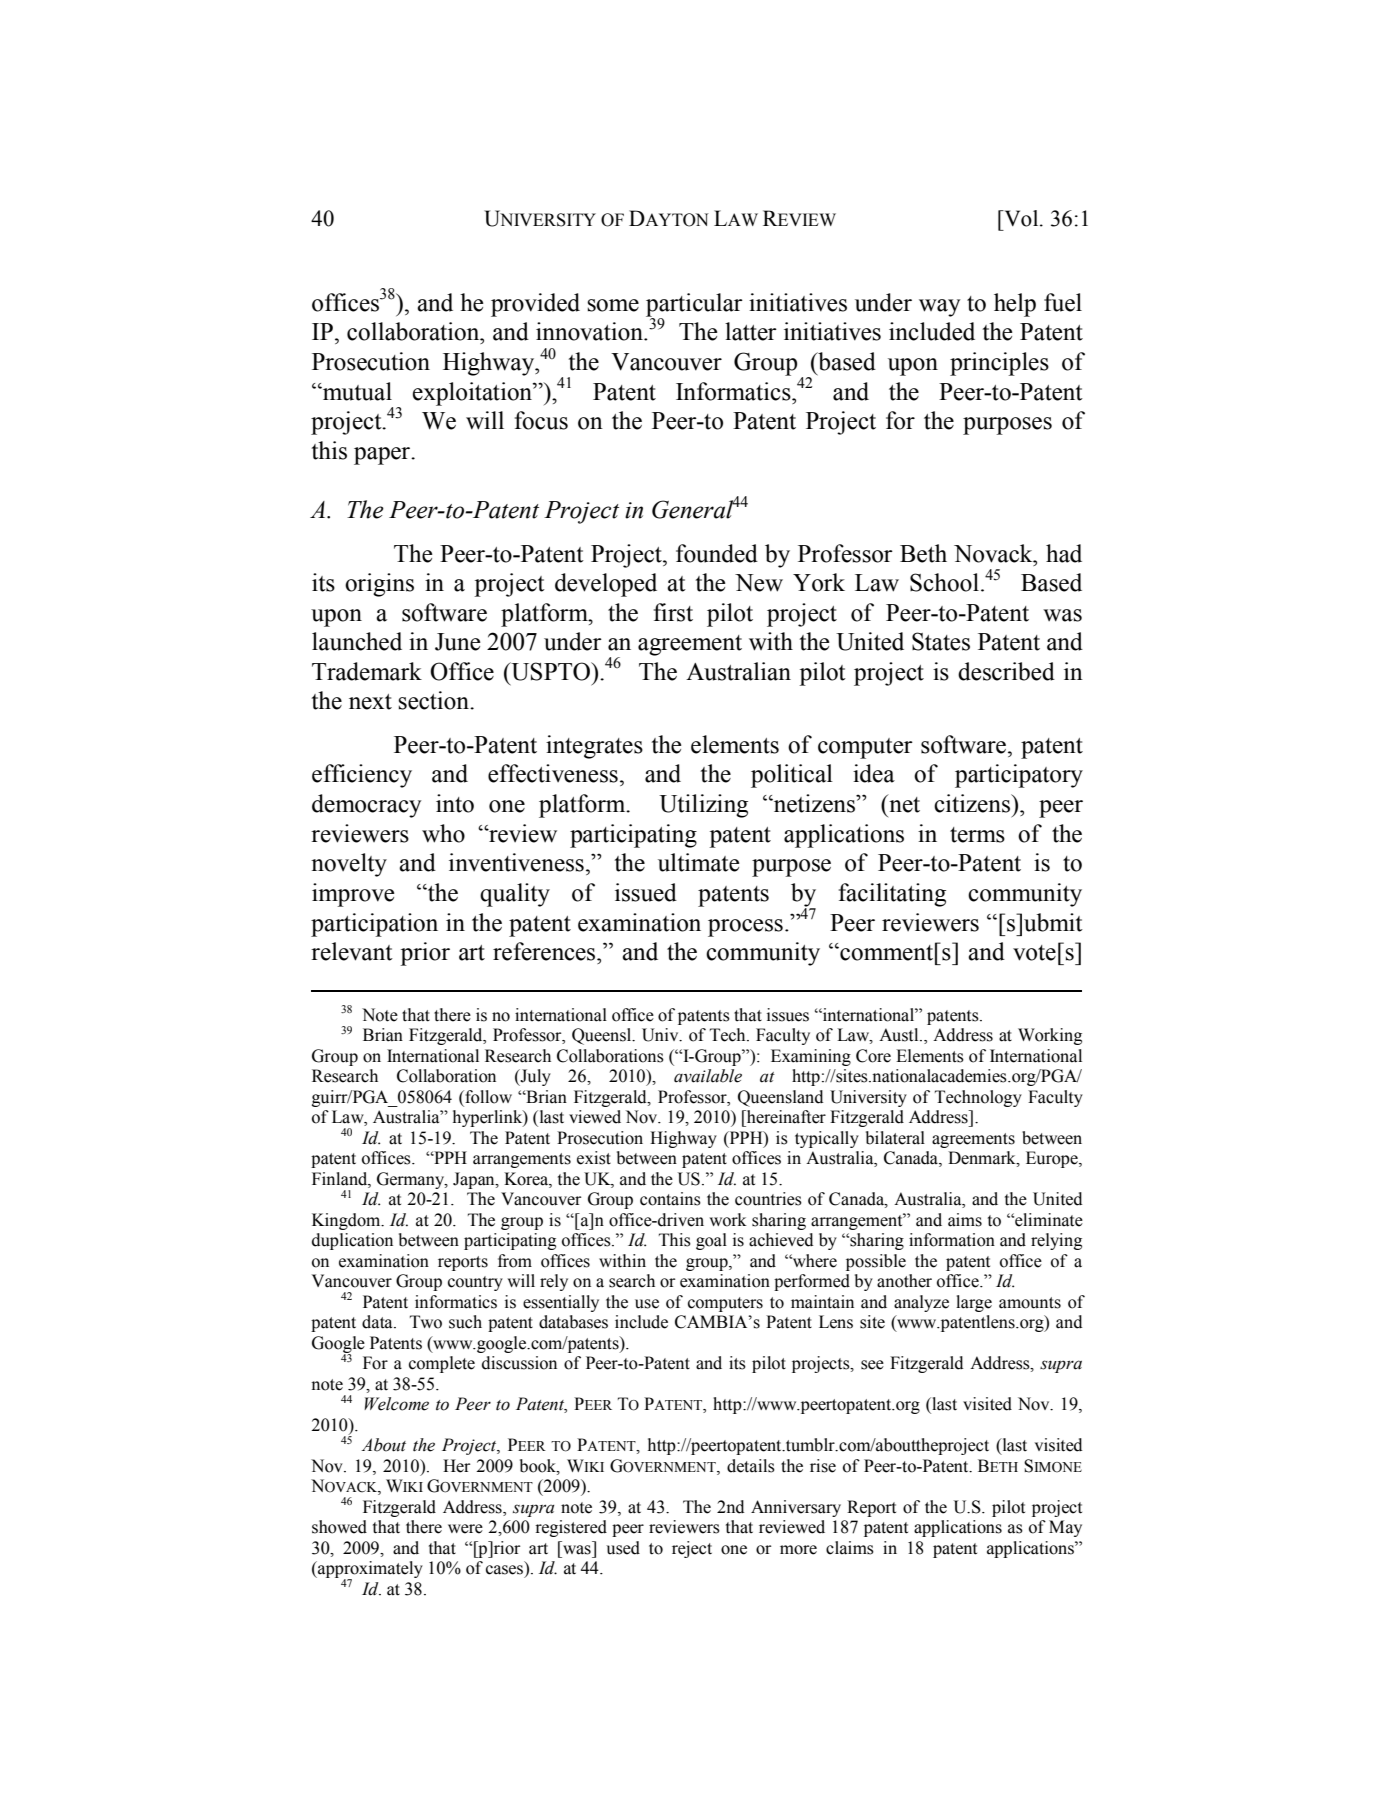  What do you see at coordinates (694, 306) in the page?
I see `particular` at bounding box center [694, 306].
